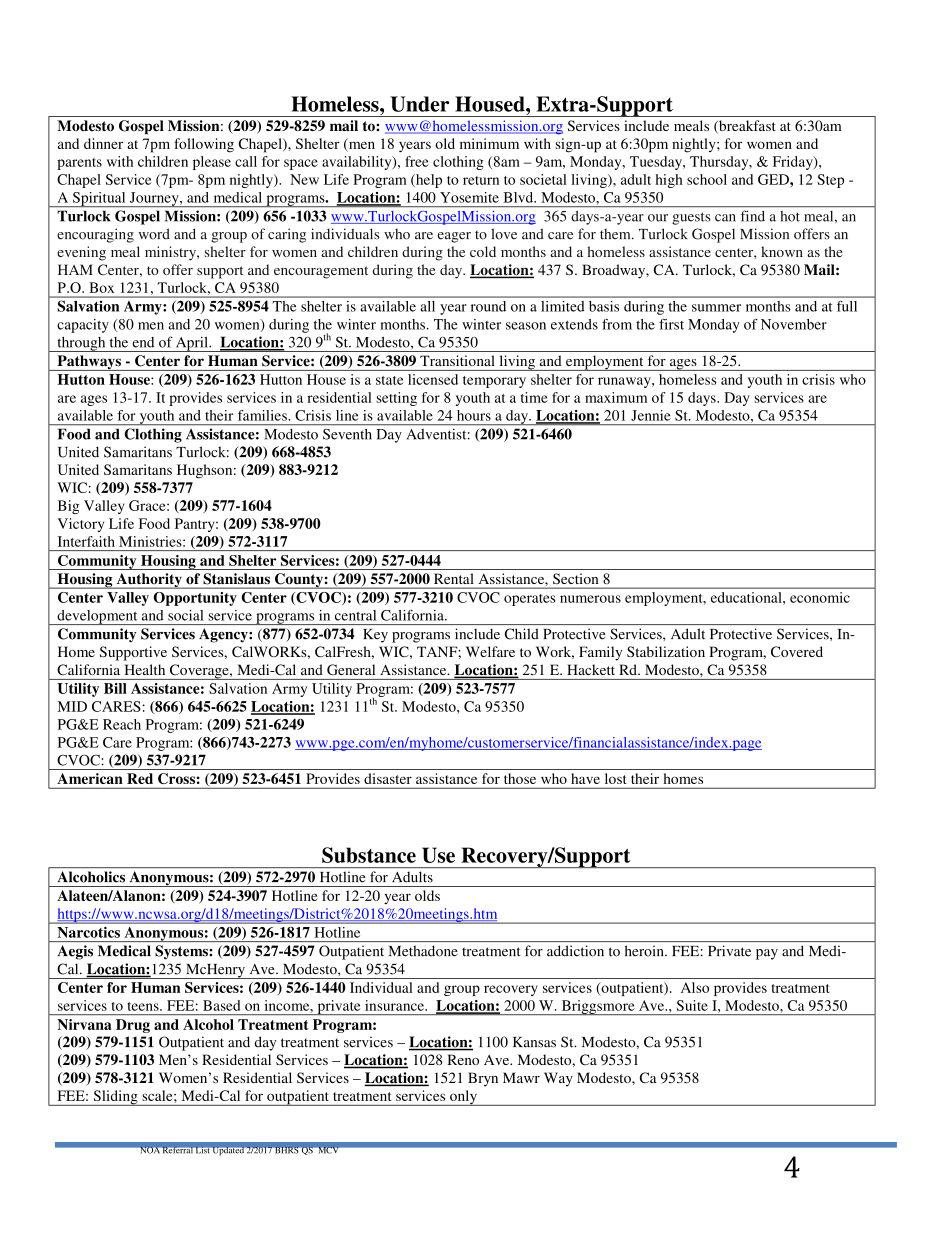 This page has width=952, height=1233. Describe the element at coordinates (115, 1098) in the page. I see `Sliding` at that location.
